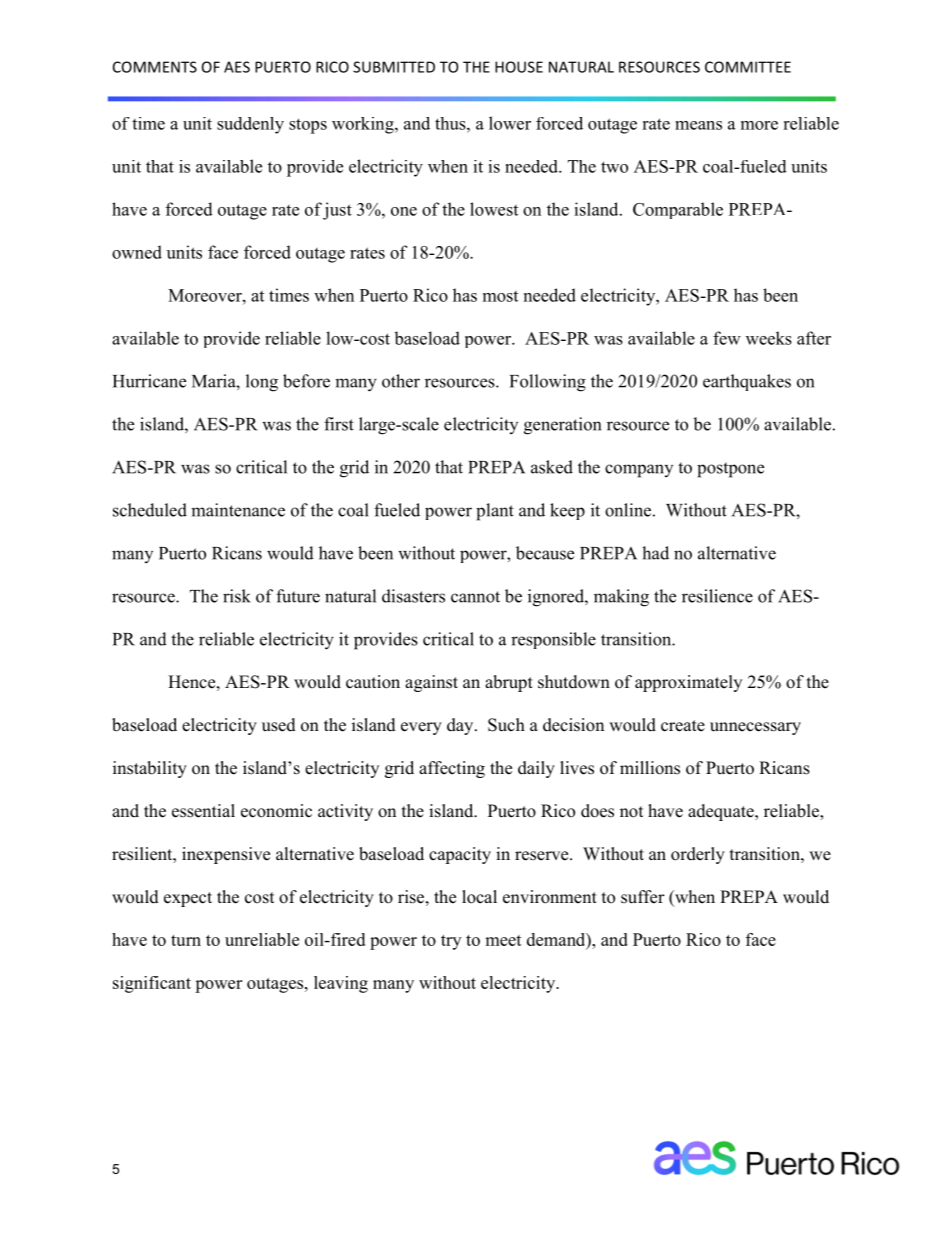 The width and height of the screenshot is (952, 1233). What do you see at coordinates (730, 470) in the screenshot?
I see `postpone` at bounding box center [730, 470].
